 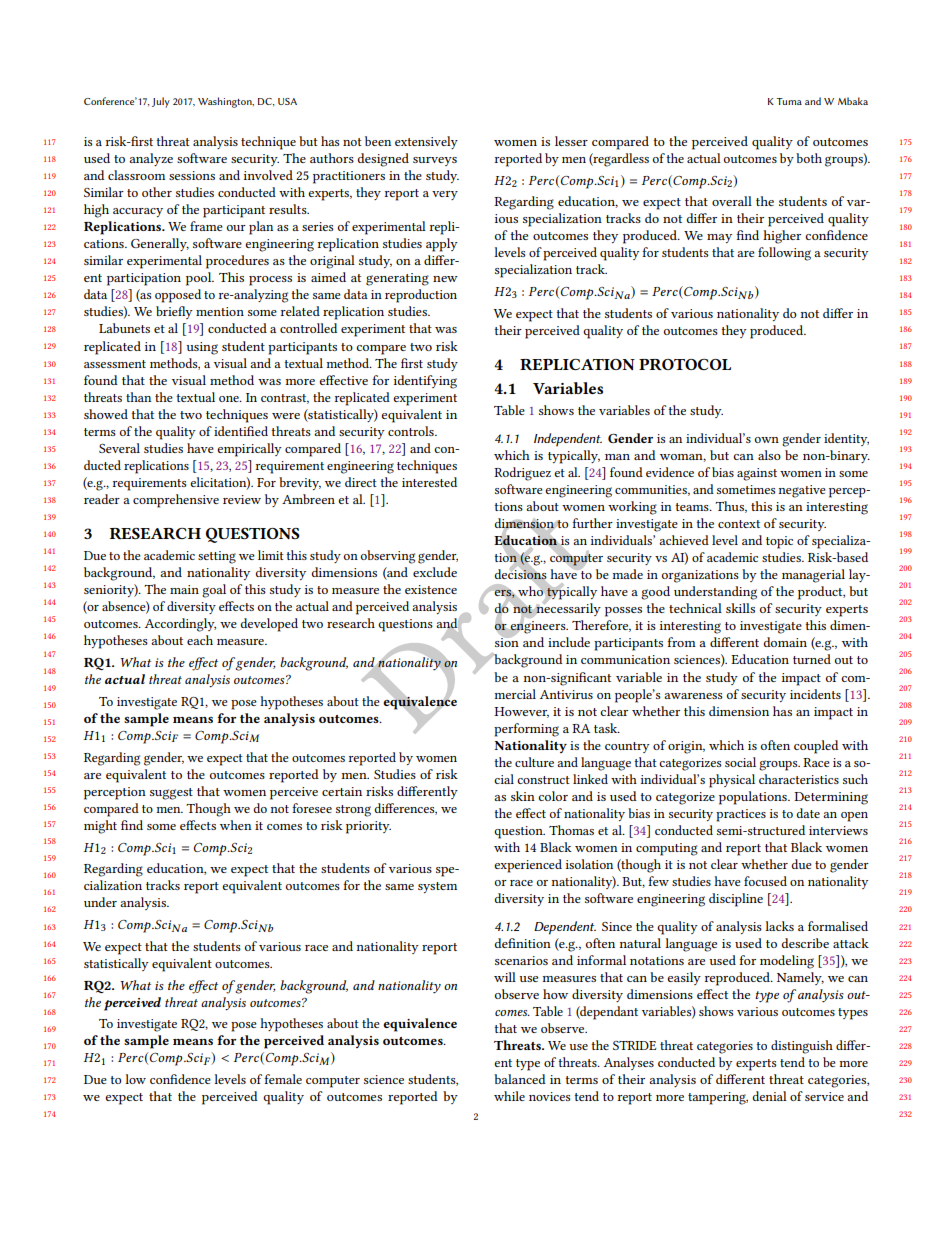 What do you see at coordinates (685, 364) in the document?
I see `PROTOCOL` at bounding box center [685, 364].
